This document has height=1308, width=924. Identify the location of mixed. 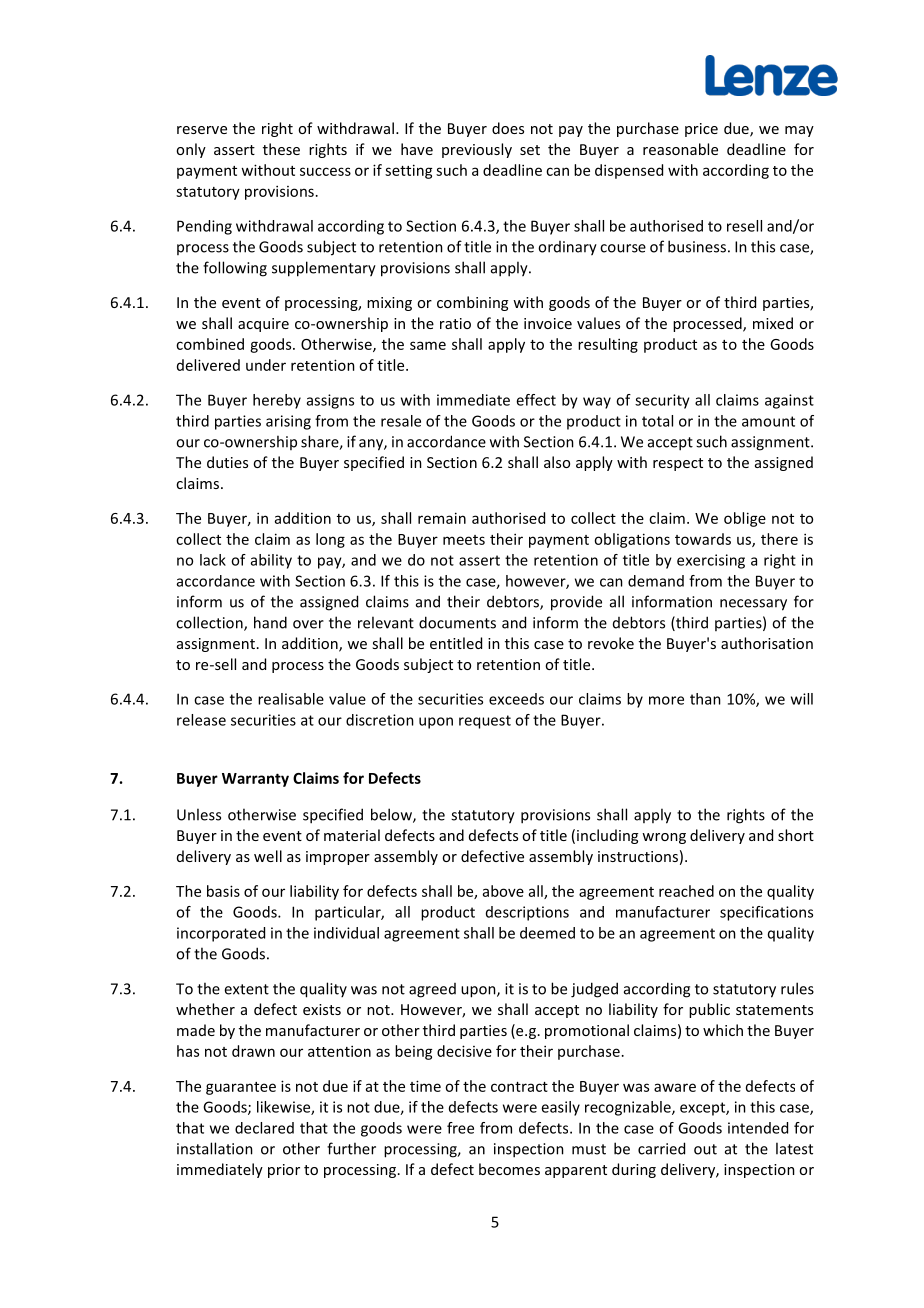
(773, 323).
